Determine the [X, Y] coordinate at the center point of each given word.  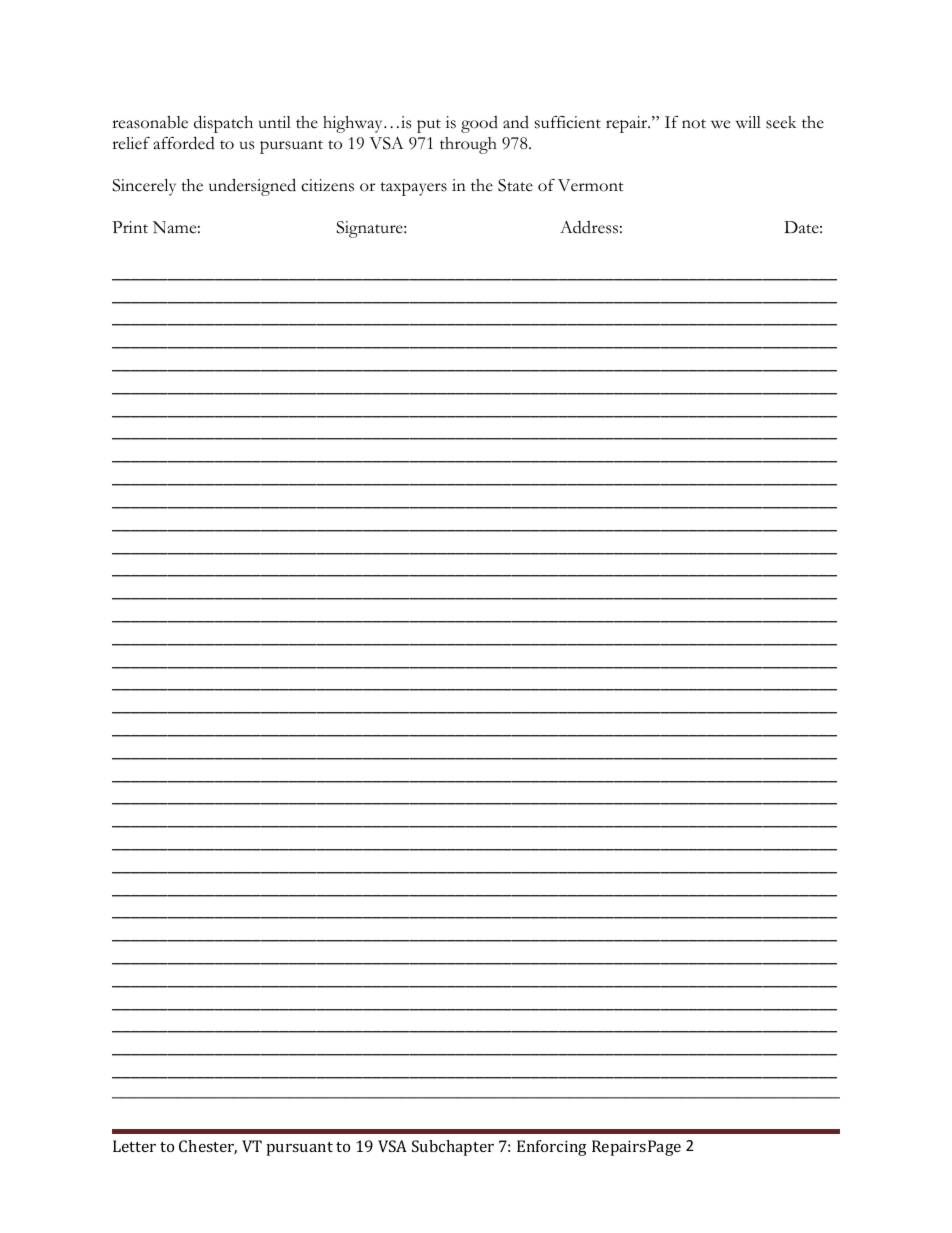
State [515, 185]
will [748, 122]
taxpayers [413, 189]
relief [131, 143]
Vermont [591, 185]
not [694, 124]
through [468, 145]
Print [130, 227]
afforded [184, 143]
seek [781, 122]
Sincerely [144, 187]
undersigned [252, 187]
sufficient [568, 122]
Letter [134, 1146]
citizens [327, 185]
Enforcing [552, 1148]
